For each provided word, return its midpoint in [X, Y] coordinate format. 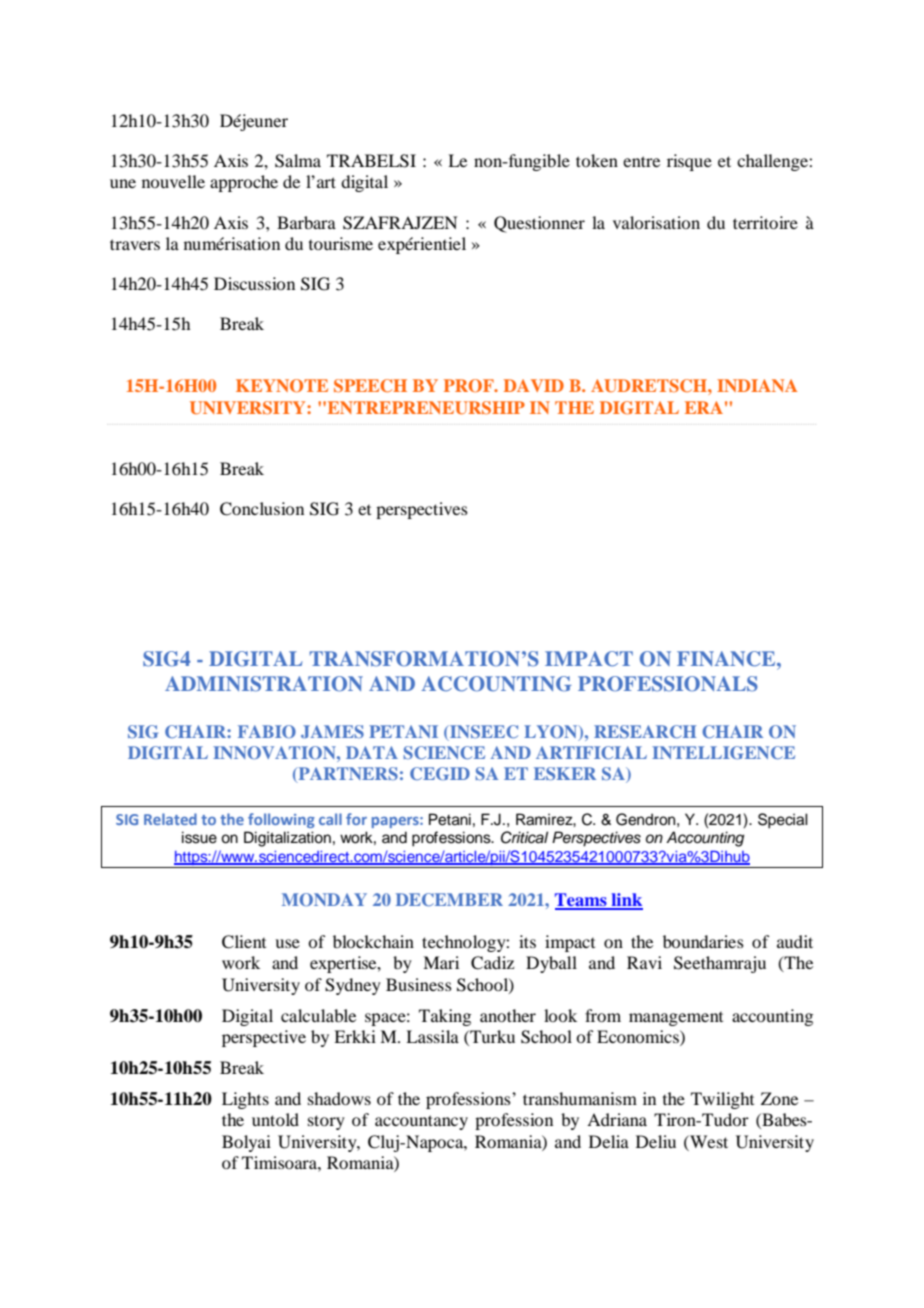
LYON [552, 732]
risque [689, 162]
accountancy [421, 1122]
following [281, 820]
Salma [298, 161]
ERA [704, 407]
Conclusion [262, 509]
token [597, 160]
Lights [245, 1100]
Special [783, 821]
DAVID [534, 385]
